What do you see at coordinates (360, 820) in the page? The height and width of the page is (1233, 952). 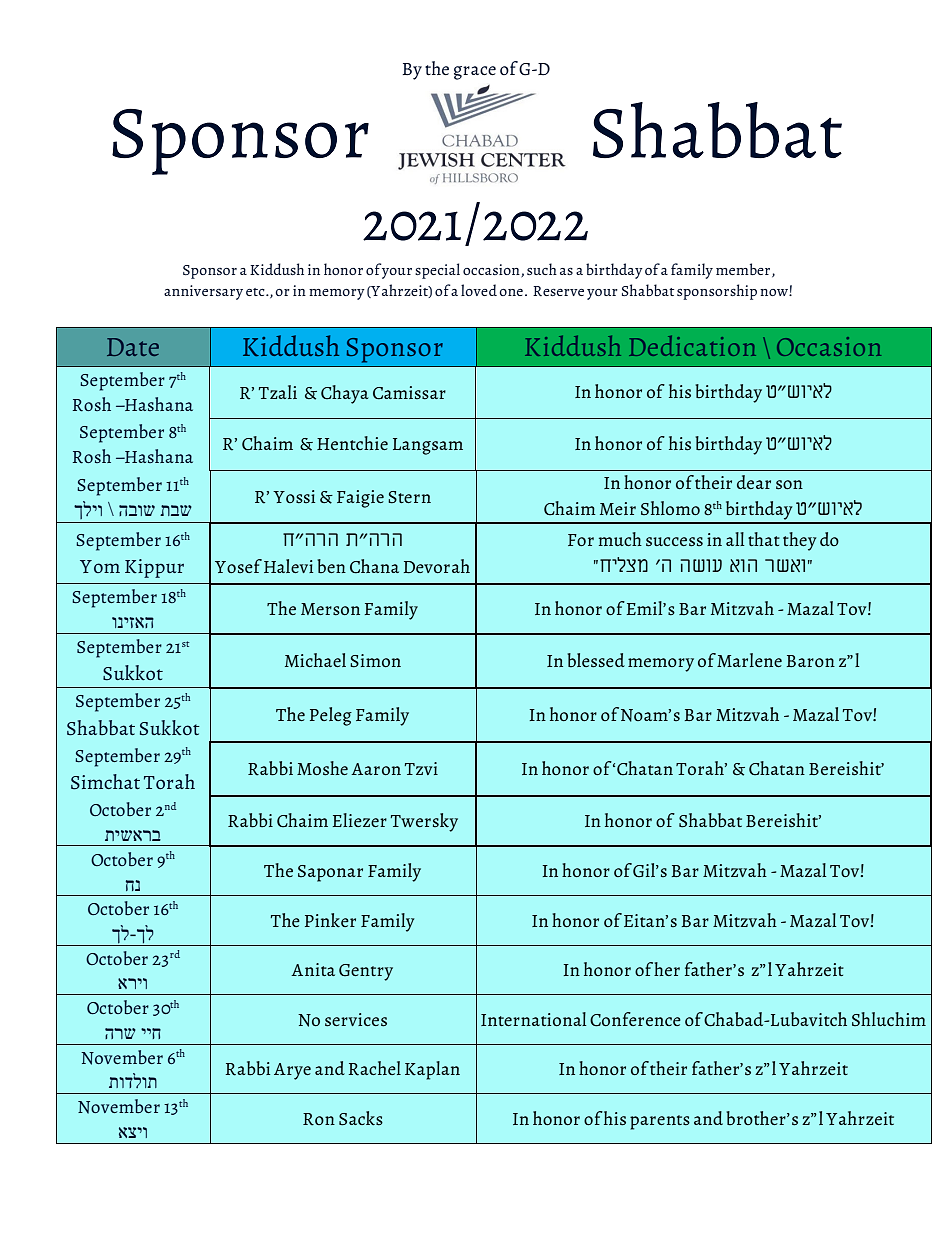 I see `Eliezer` at bounding box center [360, 820].
